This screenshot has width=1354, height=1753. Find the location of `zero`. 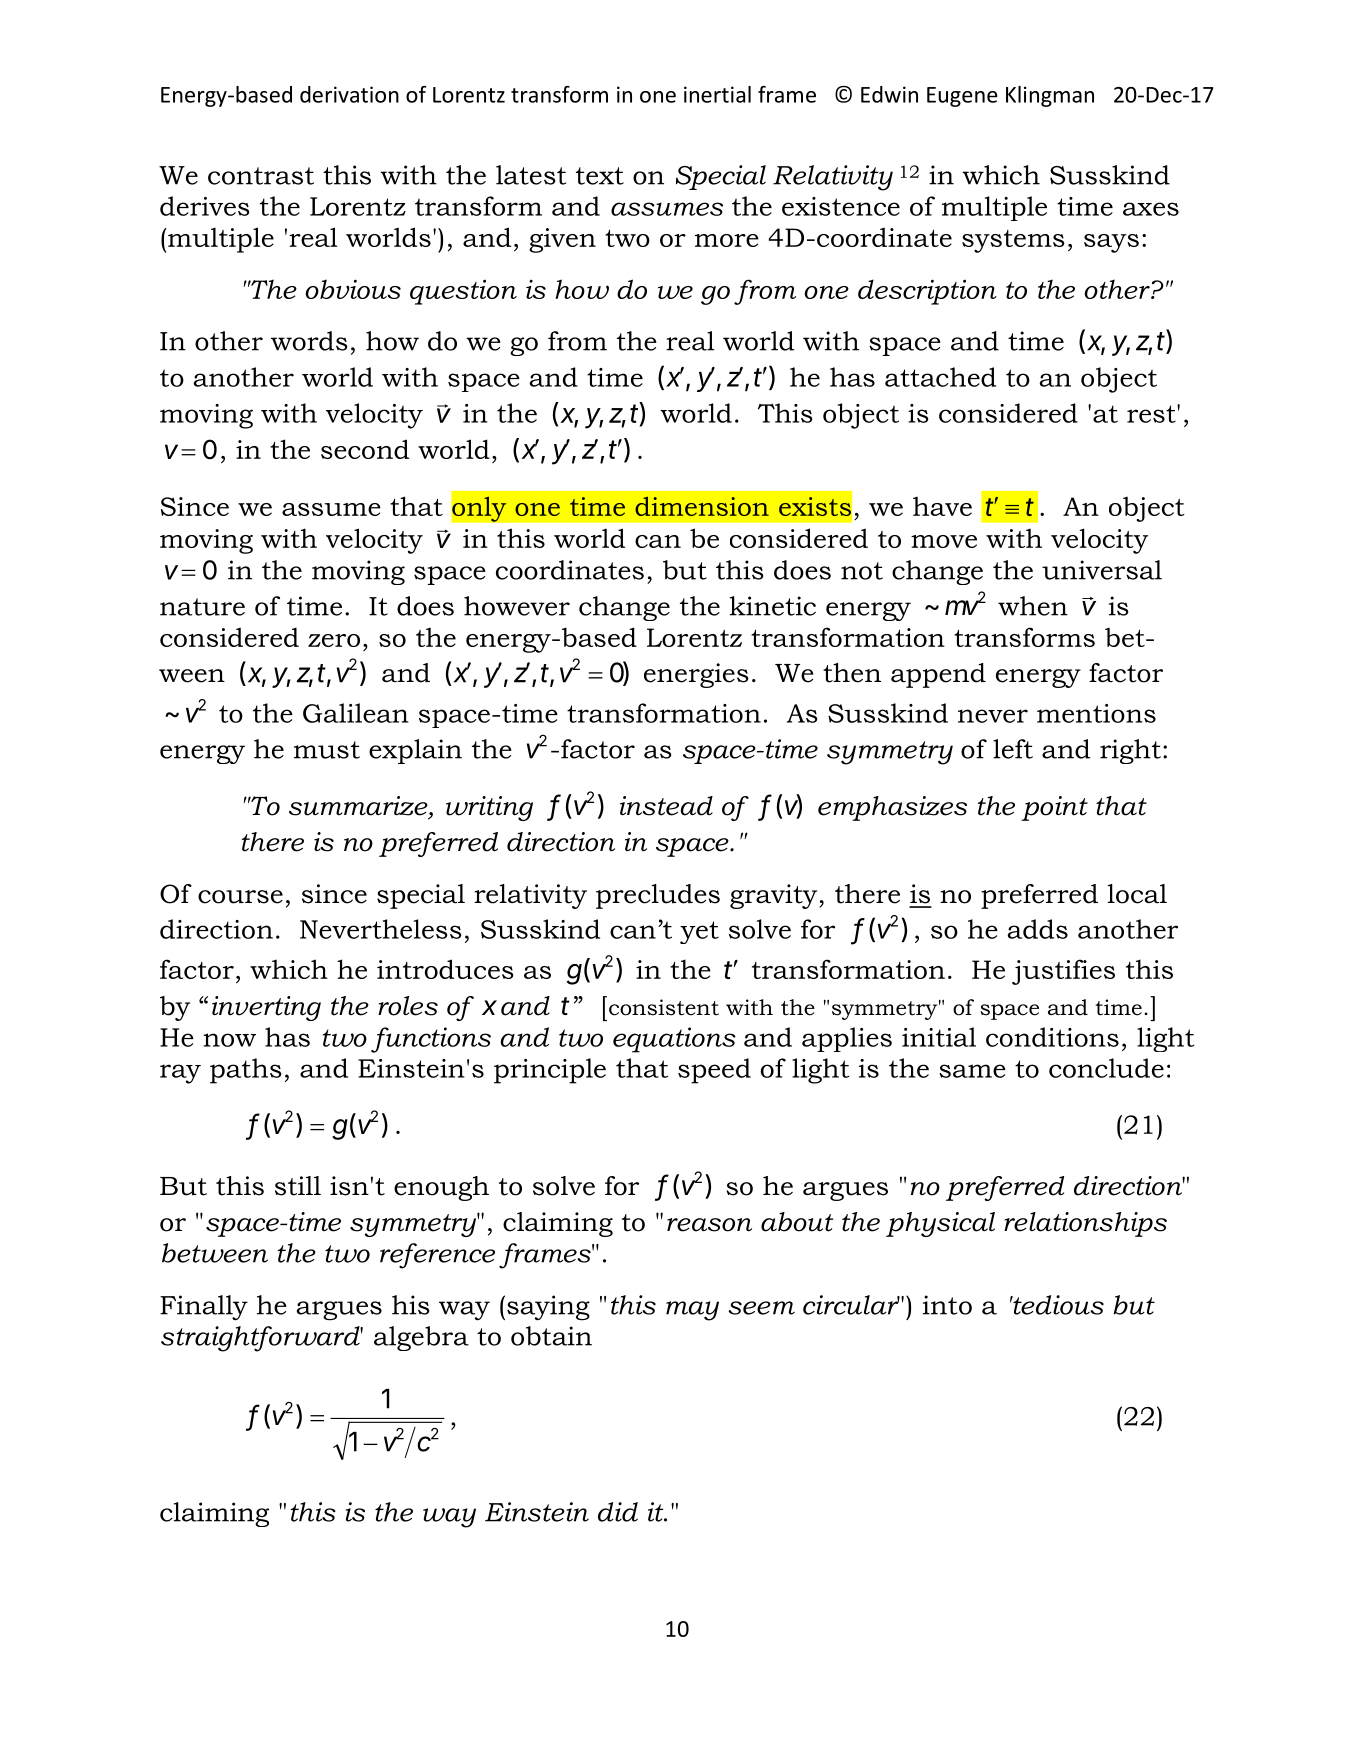

zero is located at coordinates (334, 640).
